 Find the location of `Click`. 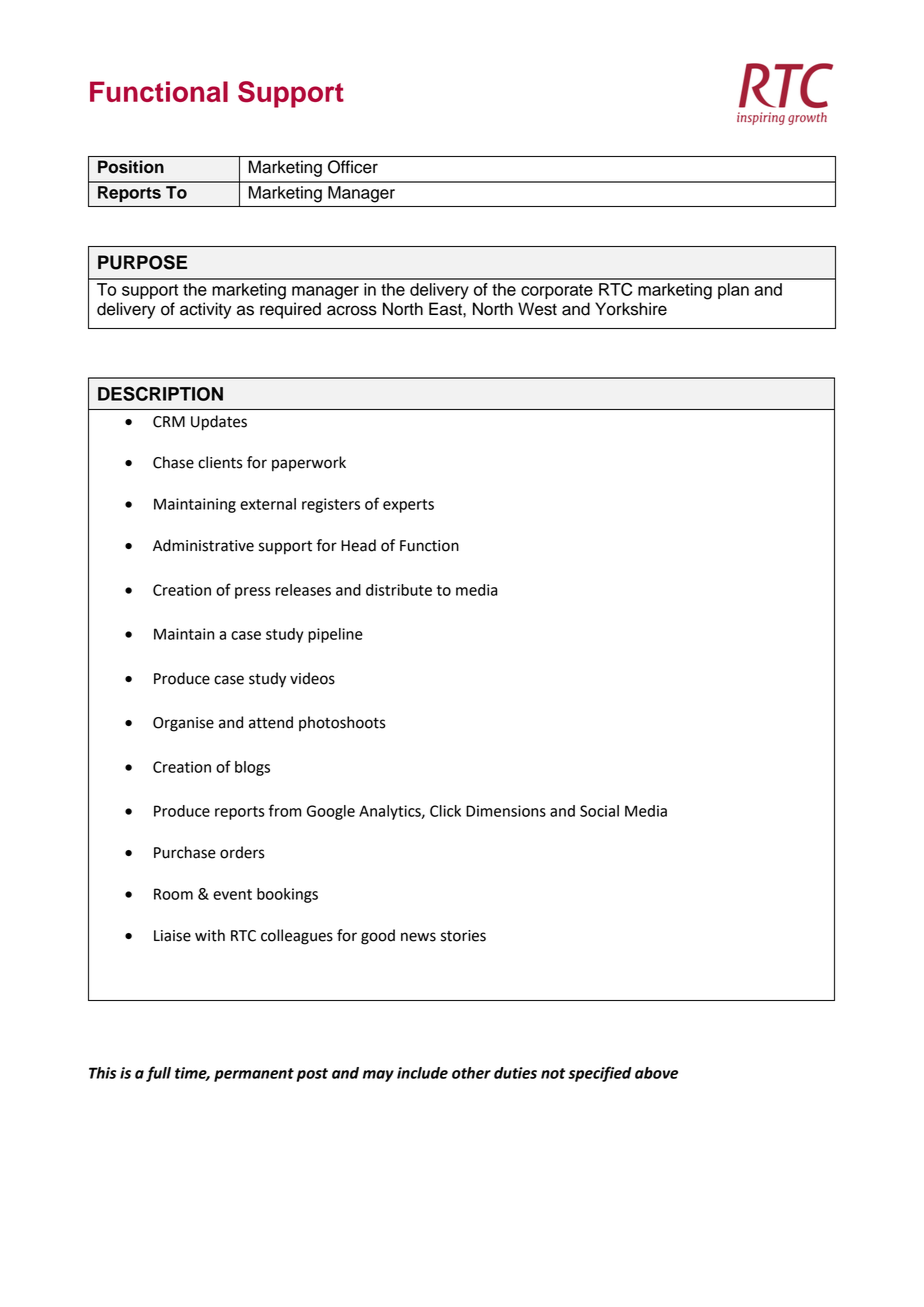

Click is located at coordinates (445, 811).
